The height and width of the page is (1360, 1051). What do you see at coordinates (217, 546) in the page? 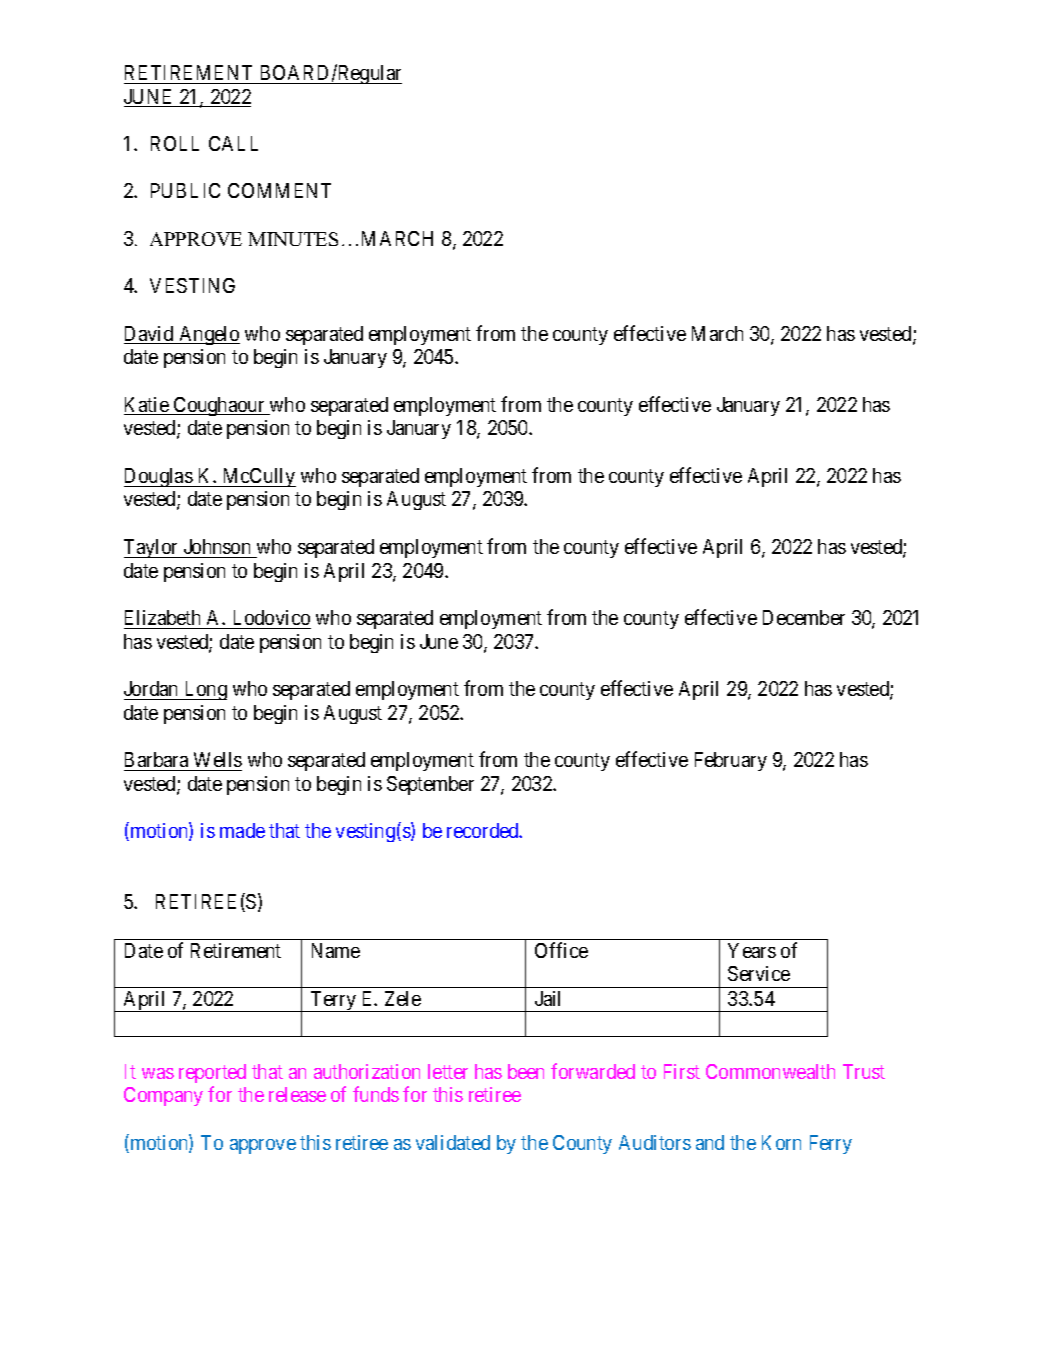
I see `Johnson` at bounding box center [217, 546].
